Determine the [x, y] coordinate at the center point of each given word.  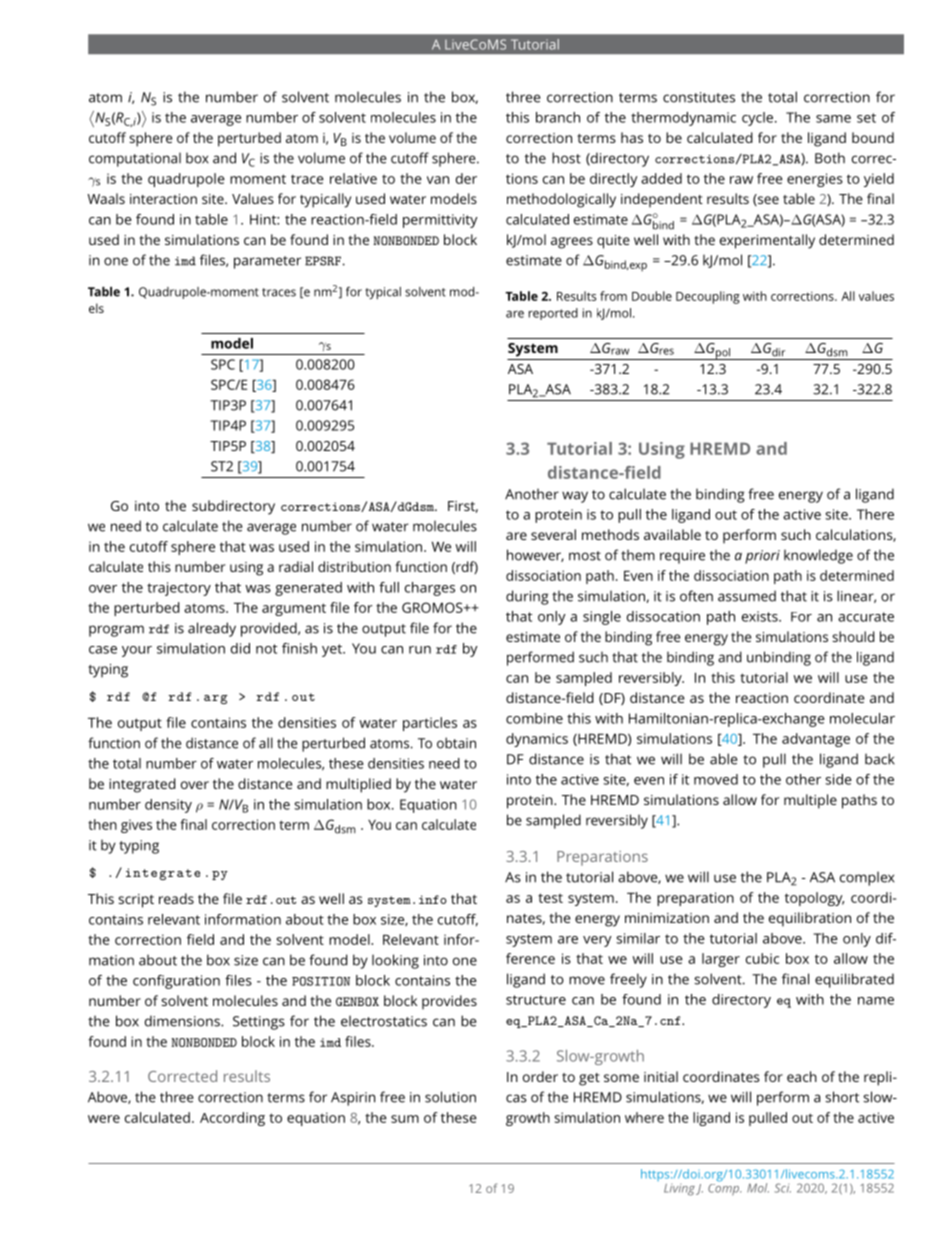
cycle [759, 119]
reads [176, 898]
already [212, 629]
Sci [782, 1188]
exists [761, 616]
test [550, 898]
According [232, 1119]
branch [558, 117]
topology [814, 899]
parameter [267, 262]
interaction [163, 199]
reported [553, 314]
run [420, 650]
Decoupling [708, 297]
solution [450, 1097]
